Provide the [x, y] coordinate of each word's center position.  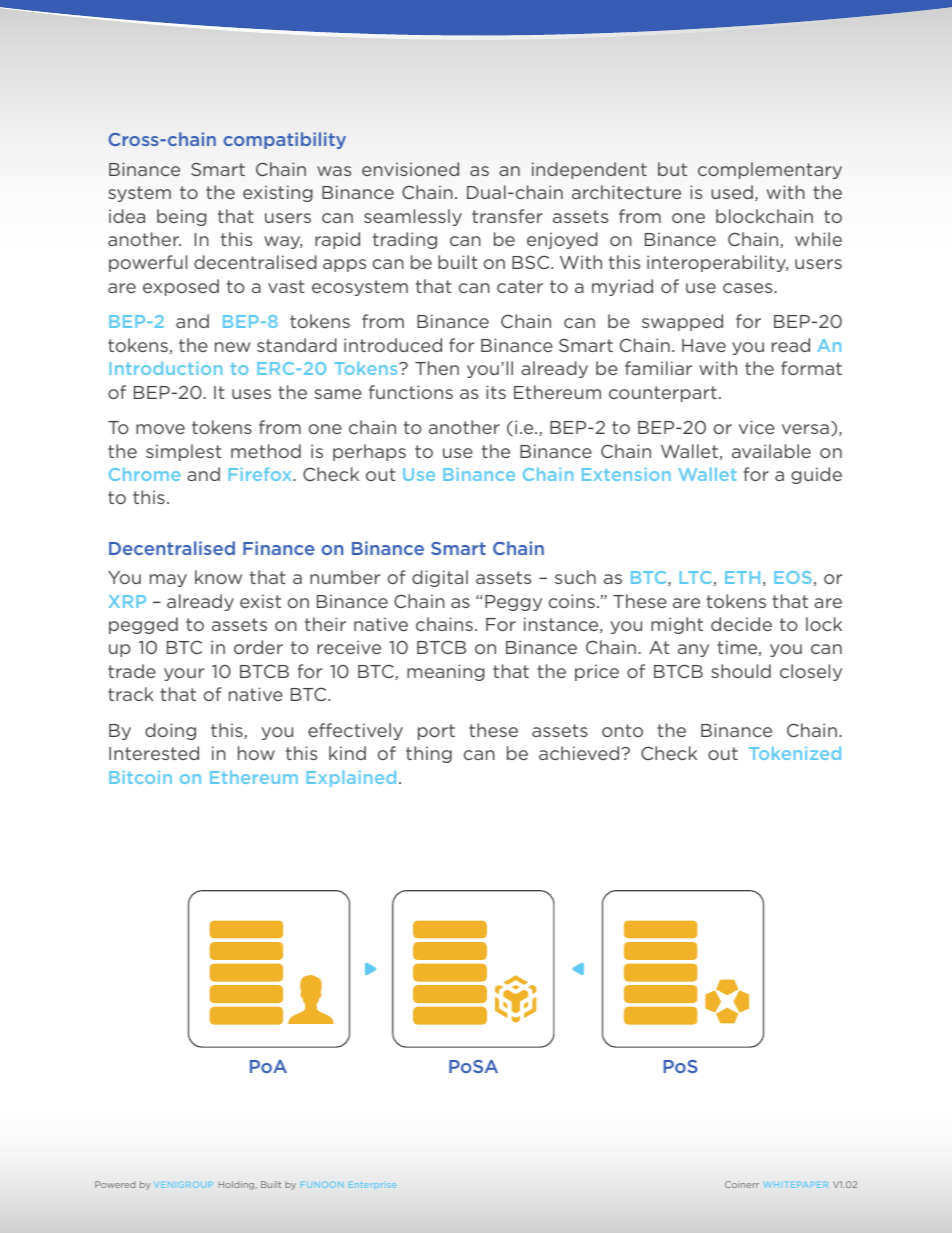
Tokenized [795, 753]
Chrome [144, 474]
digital [440, 578]
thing [429, 754]
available [771, 451]
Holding [238, 1185]
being [182, 217]
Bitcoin [140, 777]
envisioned [410, 169]
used [732, 192]
